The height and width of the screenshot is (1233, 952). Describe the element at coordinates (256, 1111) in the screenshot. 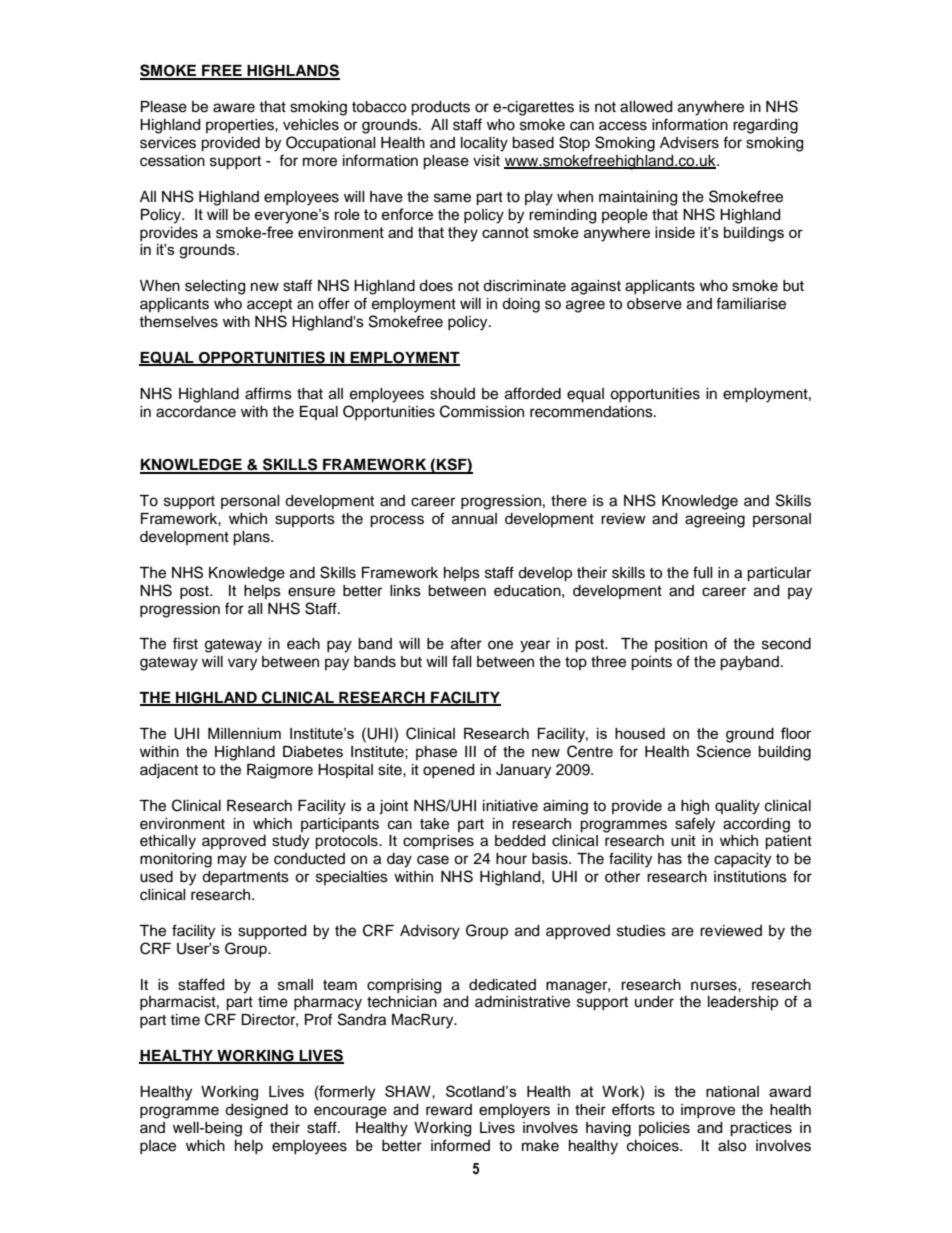

I see `designed` at that location.
